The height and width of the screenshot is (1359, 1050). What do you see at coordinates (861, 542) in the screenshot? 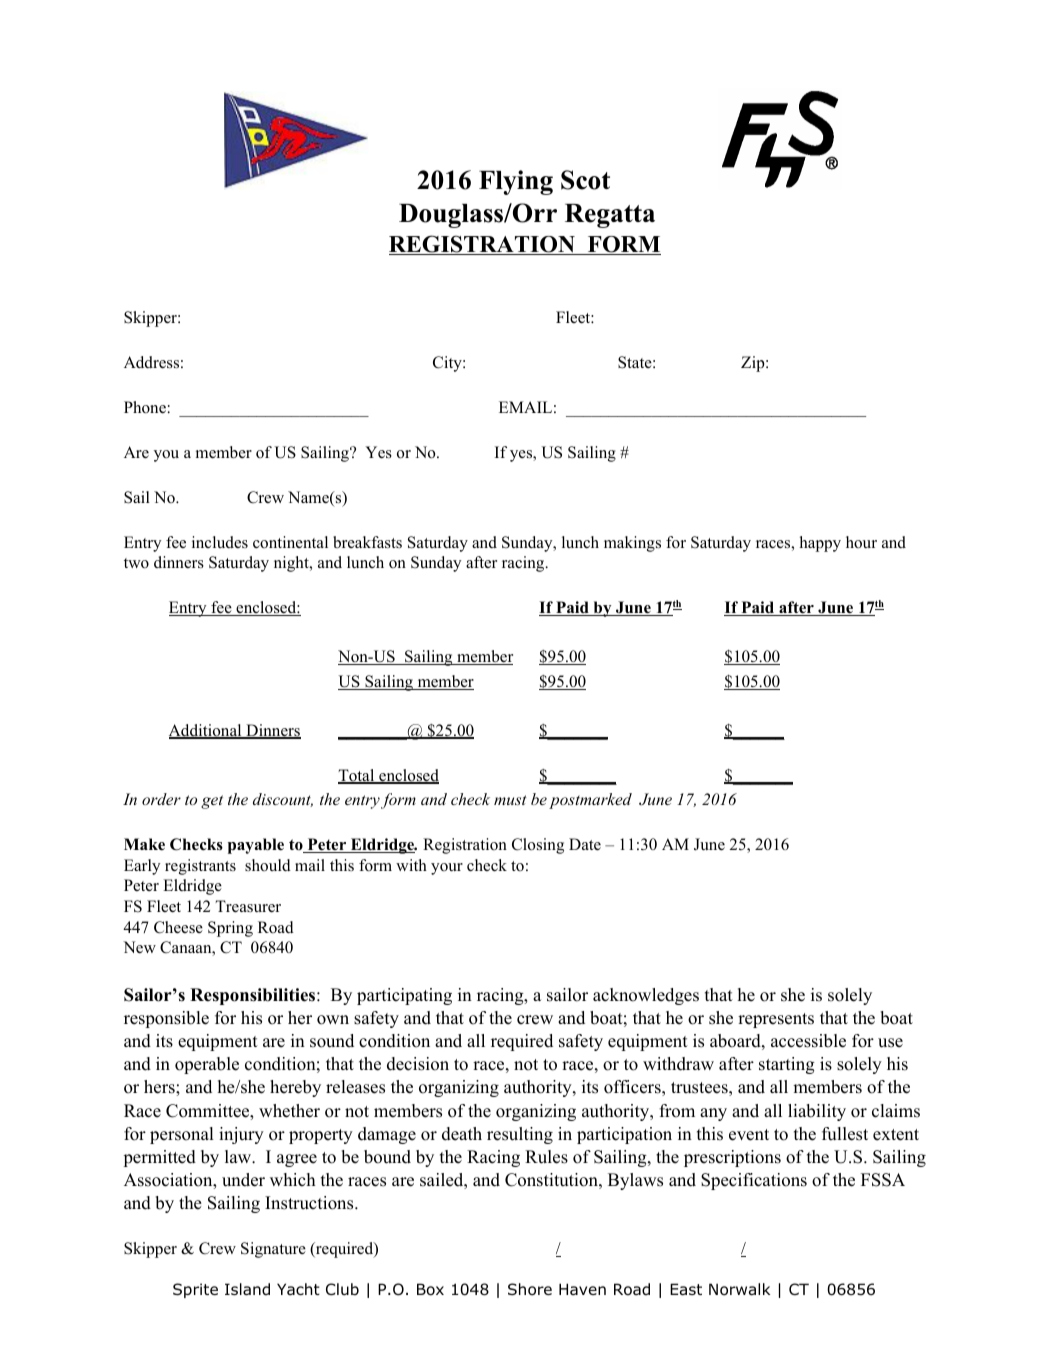
I see `hour` at bounding box center [861, 542].
